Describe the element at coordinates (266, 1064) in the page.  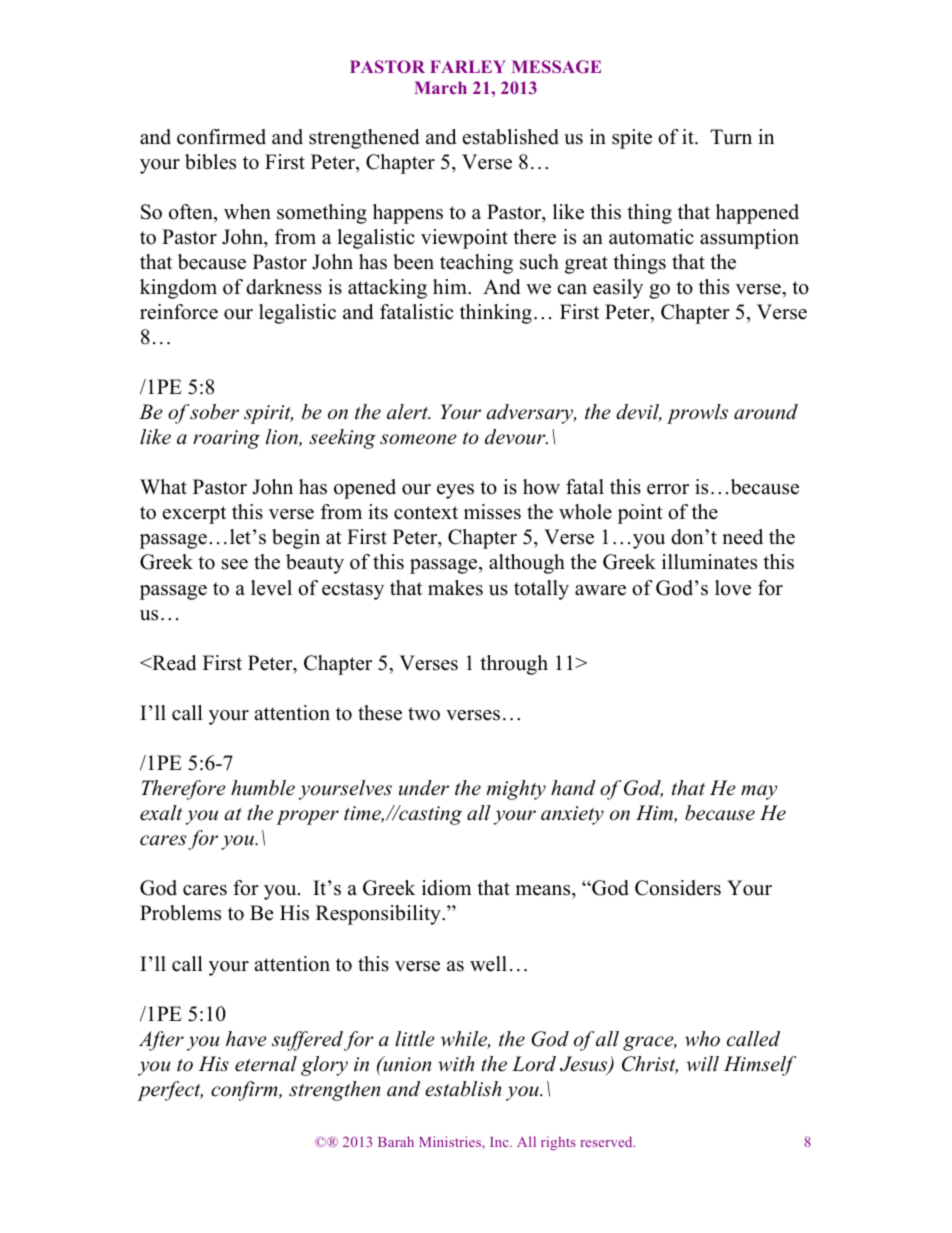
I see `eternal` at that location.
